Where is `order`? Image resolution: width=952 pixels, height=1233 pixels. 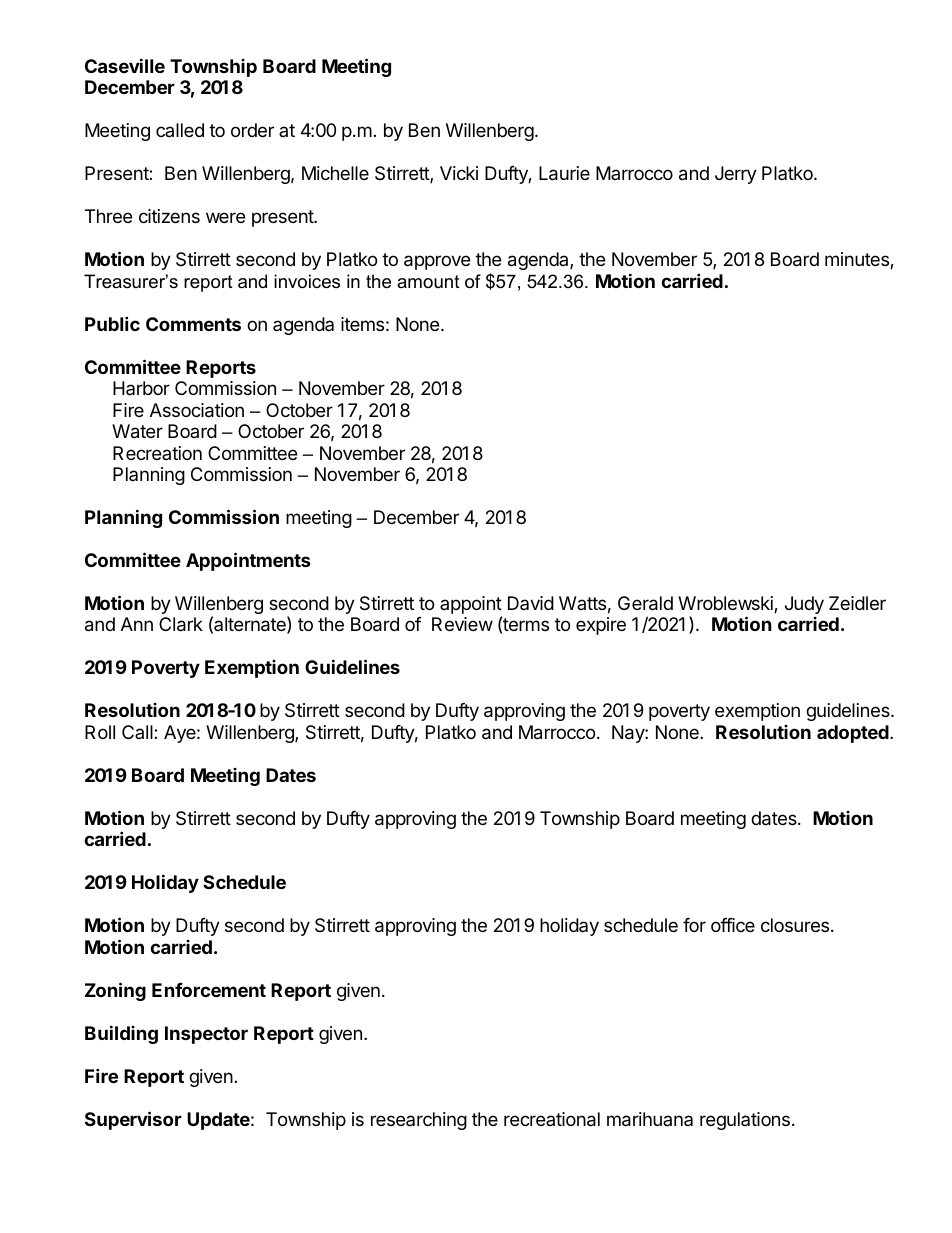
order is located at coordinates (252, 130).
